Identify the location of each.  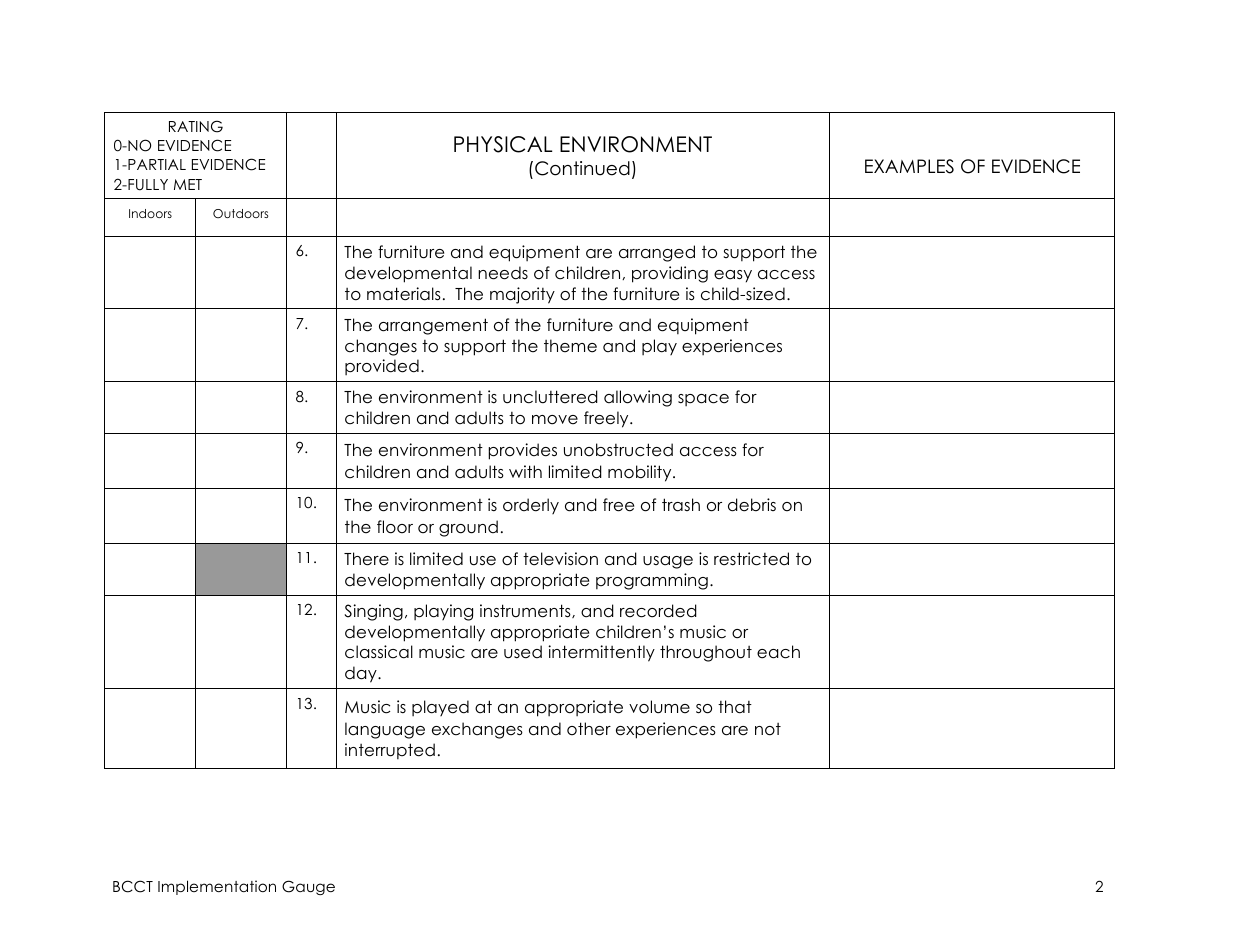
(778, 652).
